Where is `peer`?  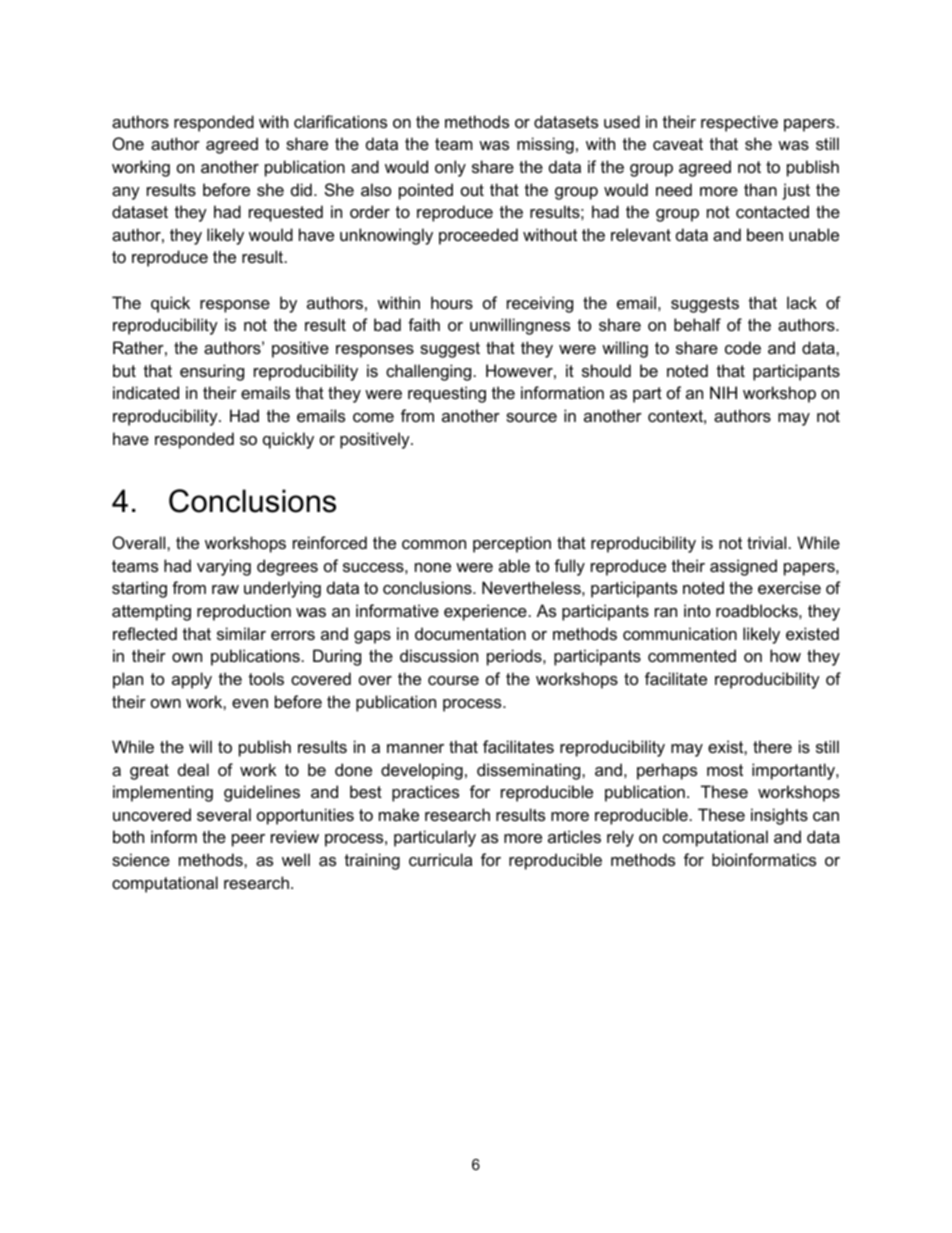 peer is located at coordinates (248, 840).
